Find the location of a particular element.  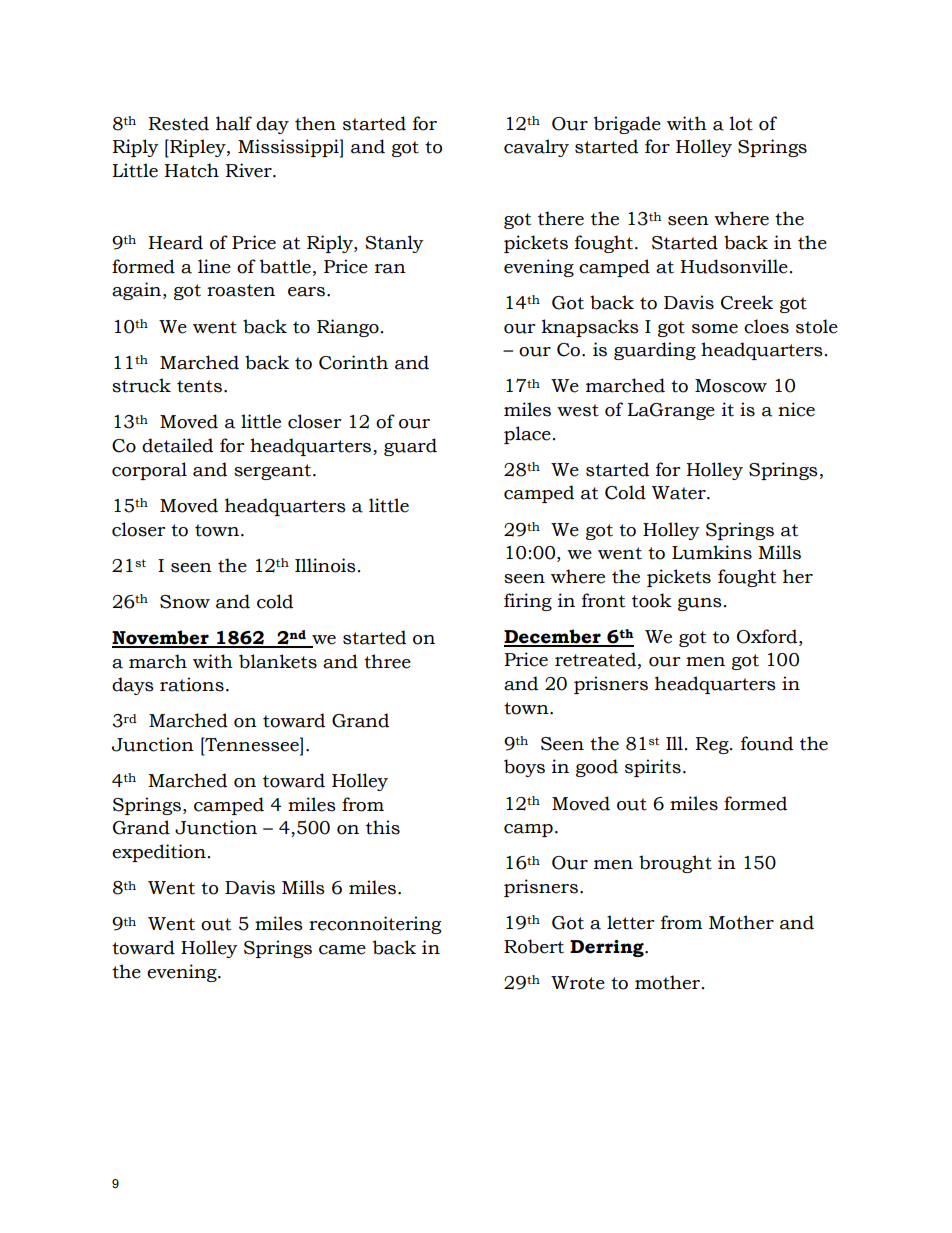

came is located at coordinates (342, 950).
